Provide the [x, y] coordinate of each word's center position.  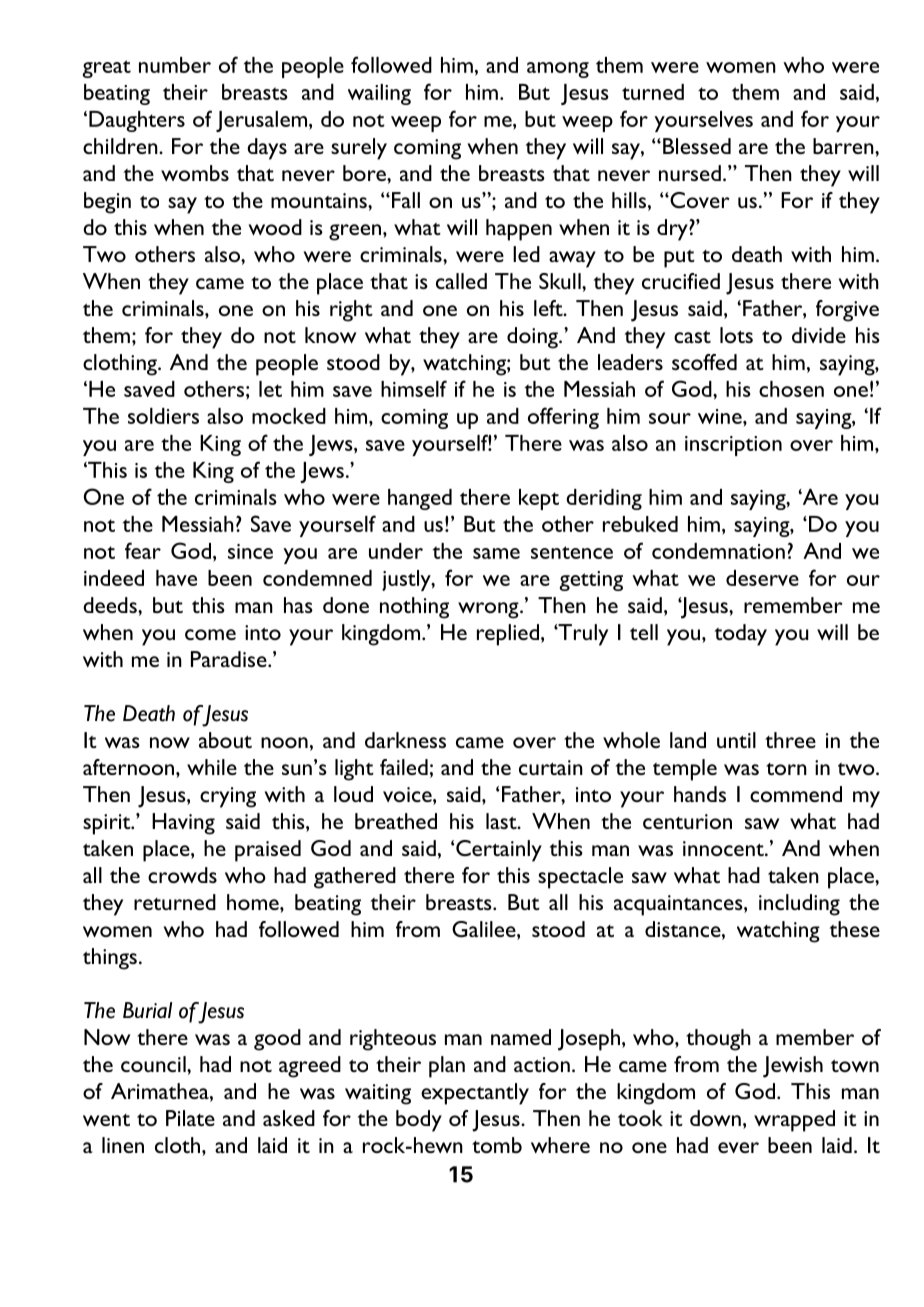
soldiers [163, 416]
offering [563, 418]
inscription [733, 446]
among [558, 70]
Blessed [697, 146]
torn [786, 769]
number [175, 65]
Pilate [190, 1118]
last [502, 821]
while [212, 767]
